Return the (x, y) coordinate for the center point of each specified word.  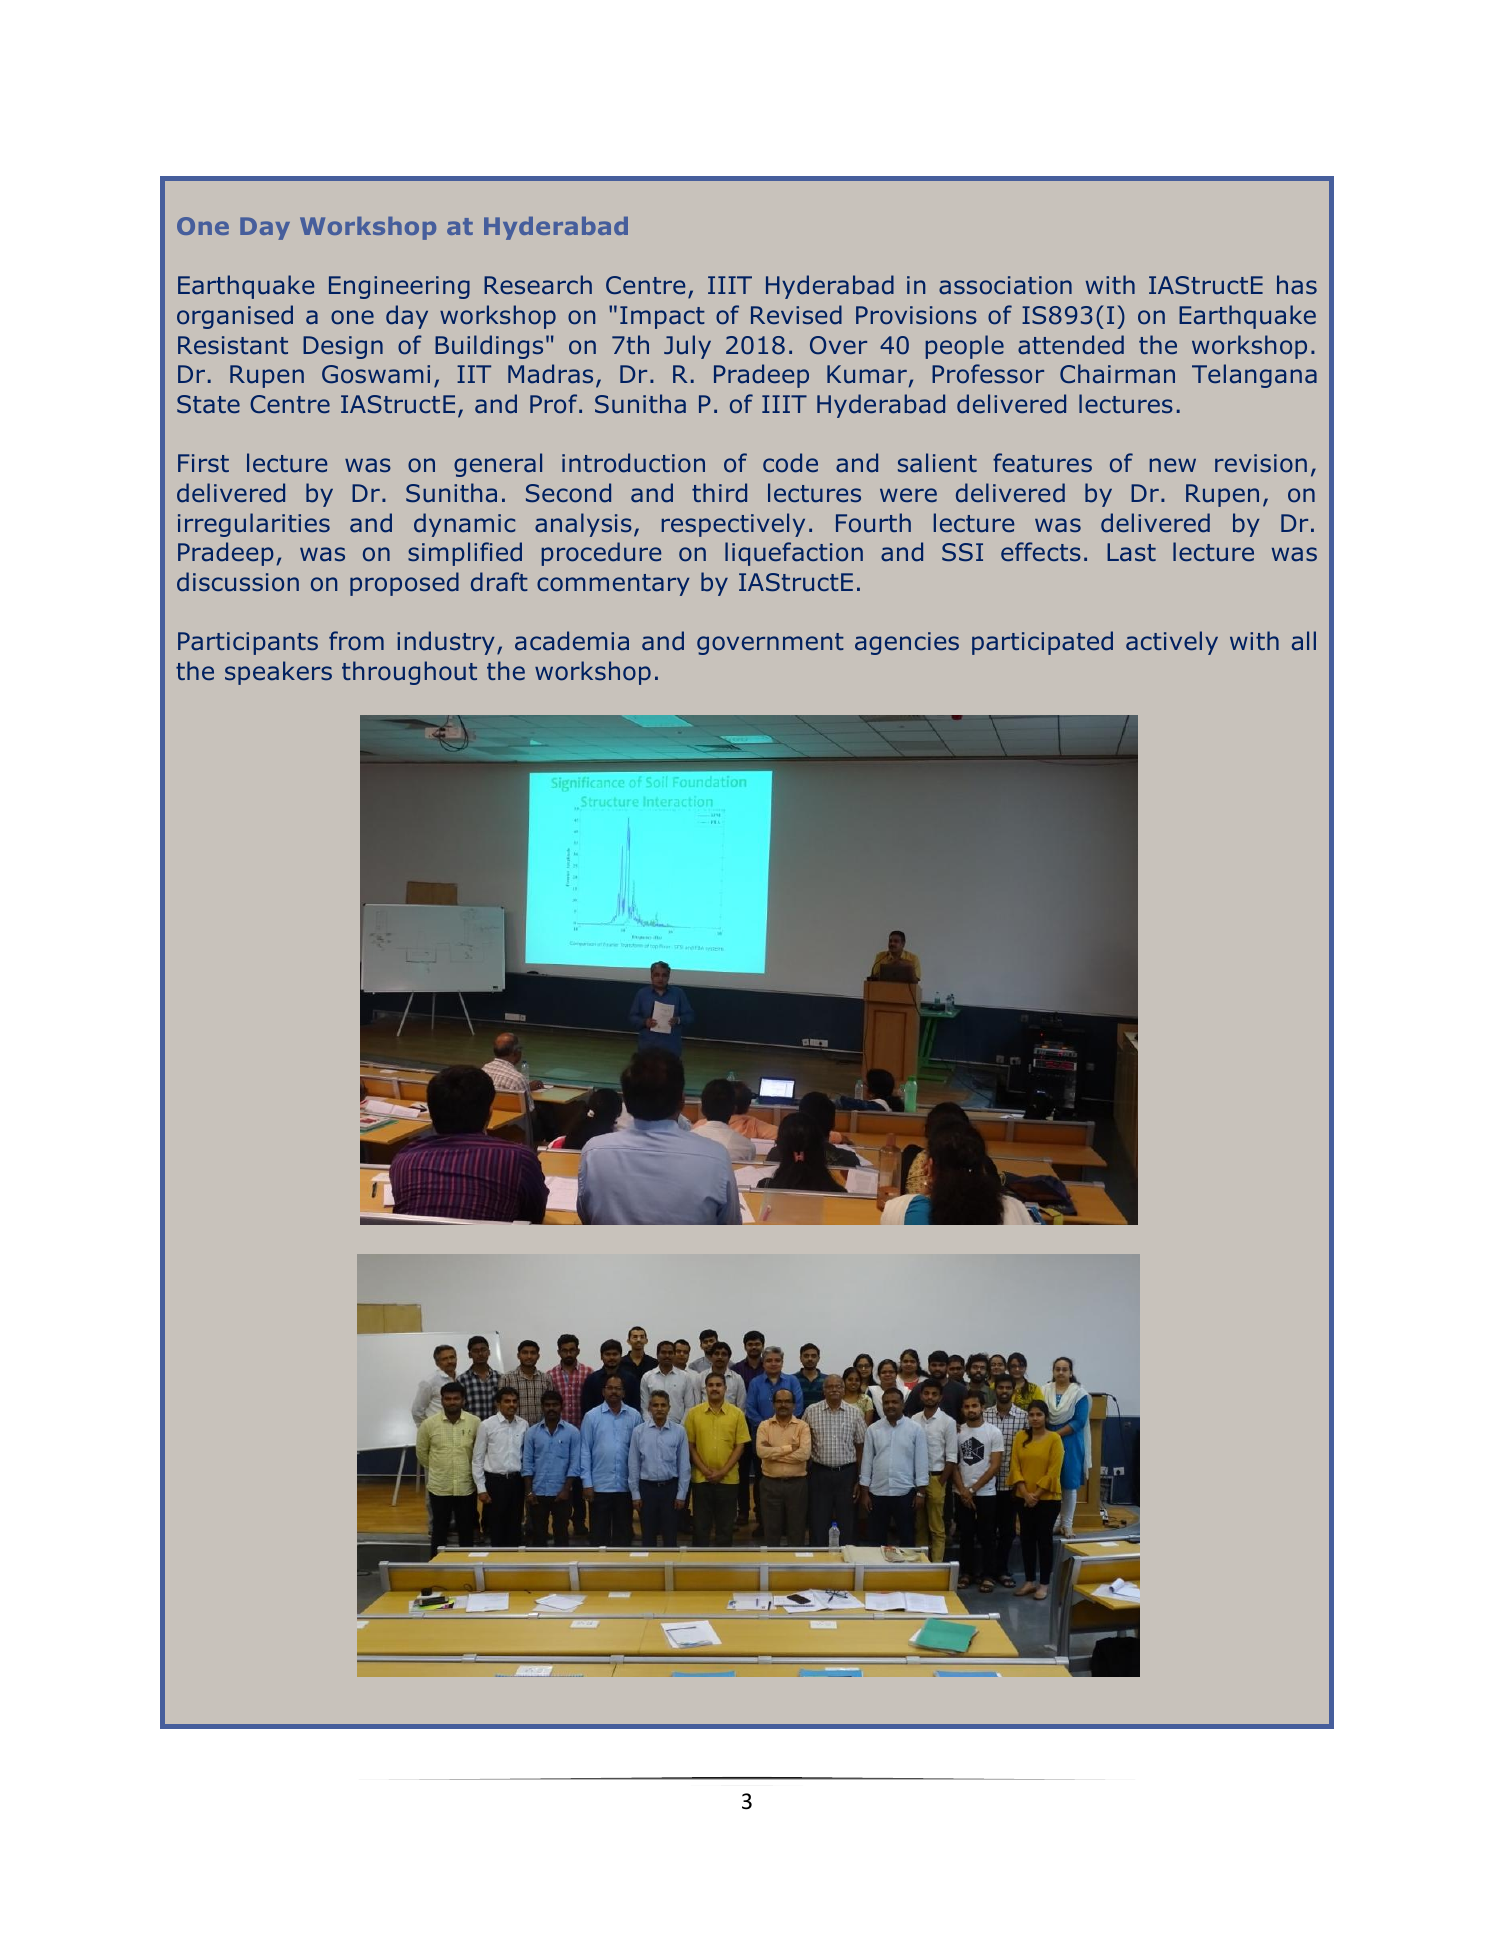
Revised (796, 314)
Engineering (399, 287)
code (790, 463)
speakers (278, 673)
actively (1172, 643)
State (208, 404)
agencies (907, 643)
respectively (733, 525)
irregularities (254, 525)
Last (1131, 552)
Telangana (1254, 376)
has (1297, 285)
